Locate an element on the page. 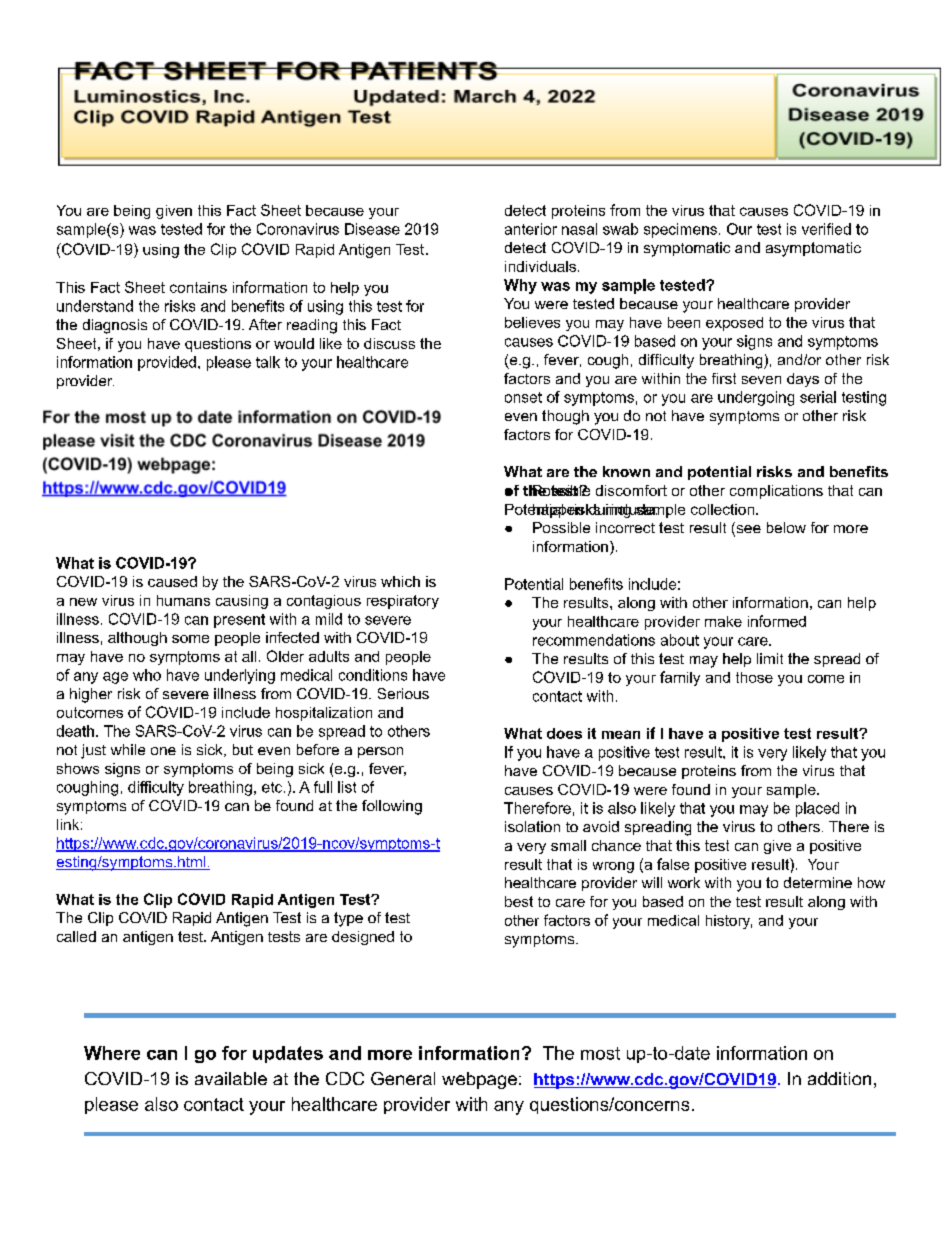 The height and width of the document is (1233, 952). specimens is located at coordinates (680, 230).
